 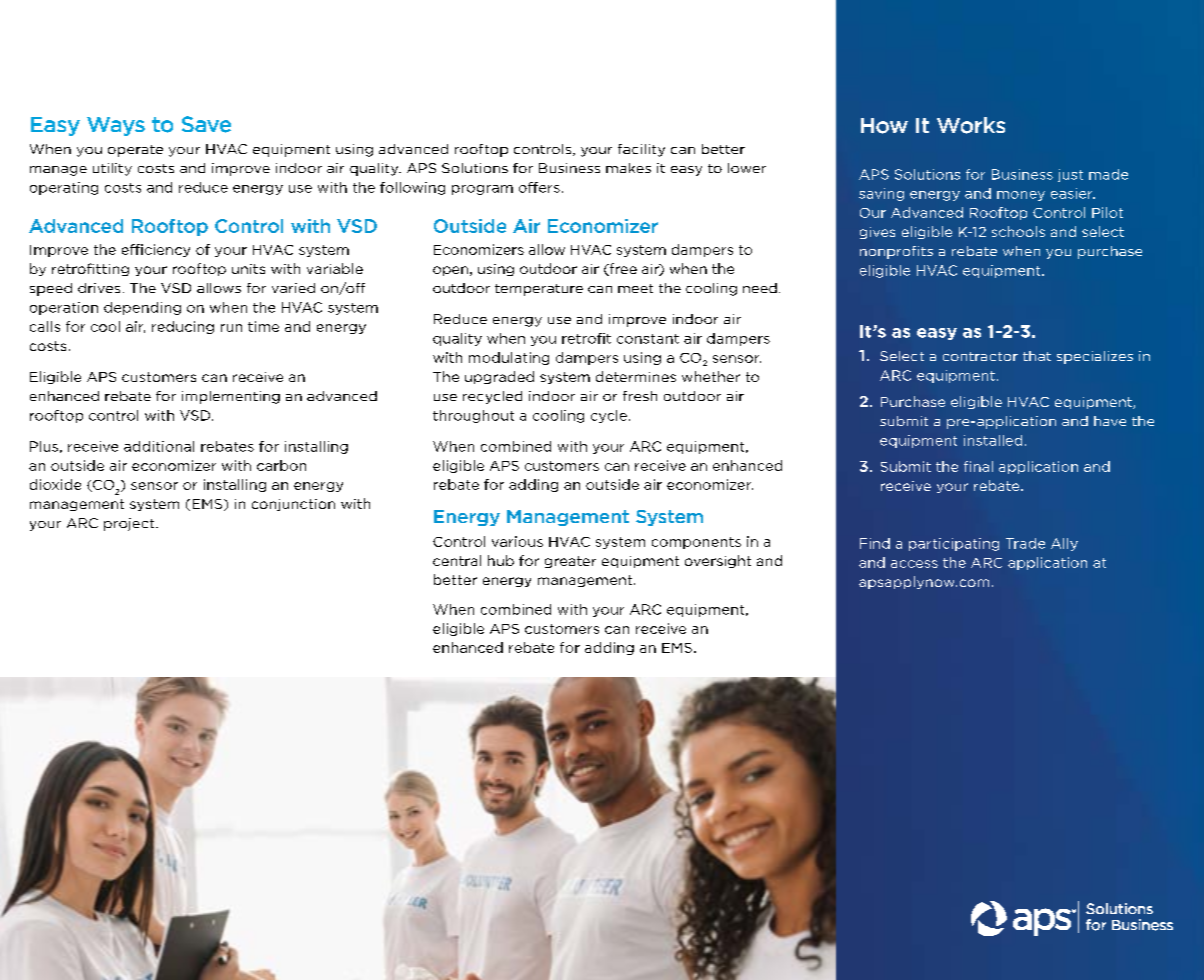 What do you see at coordinates (473, 416) in the page?
I see `throughout` at bounding box center [473, 416].
